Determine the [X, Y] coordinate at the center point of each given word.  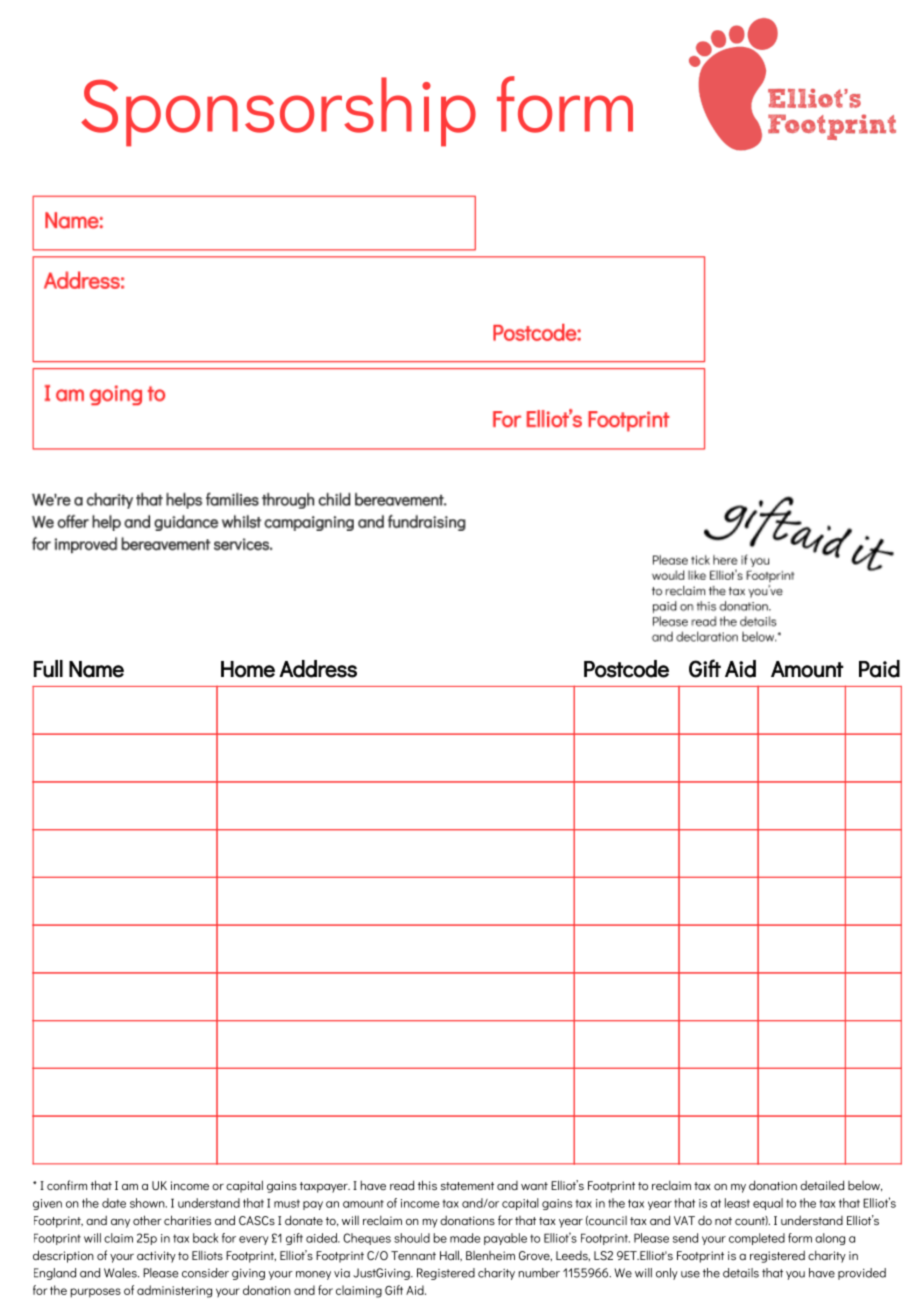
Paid [879, 669]
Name [96, 669]
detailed [822, 1185]
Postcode [626, 669]
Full [48, 669]
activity [156, 1257]
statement [467, 1186]
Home [248, 669]
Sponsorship [278, 112]
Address [318, 669]
